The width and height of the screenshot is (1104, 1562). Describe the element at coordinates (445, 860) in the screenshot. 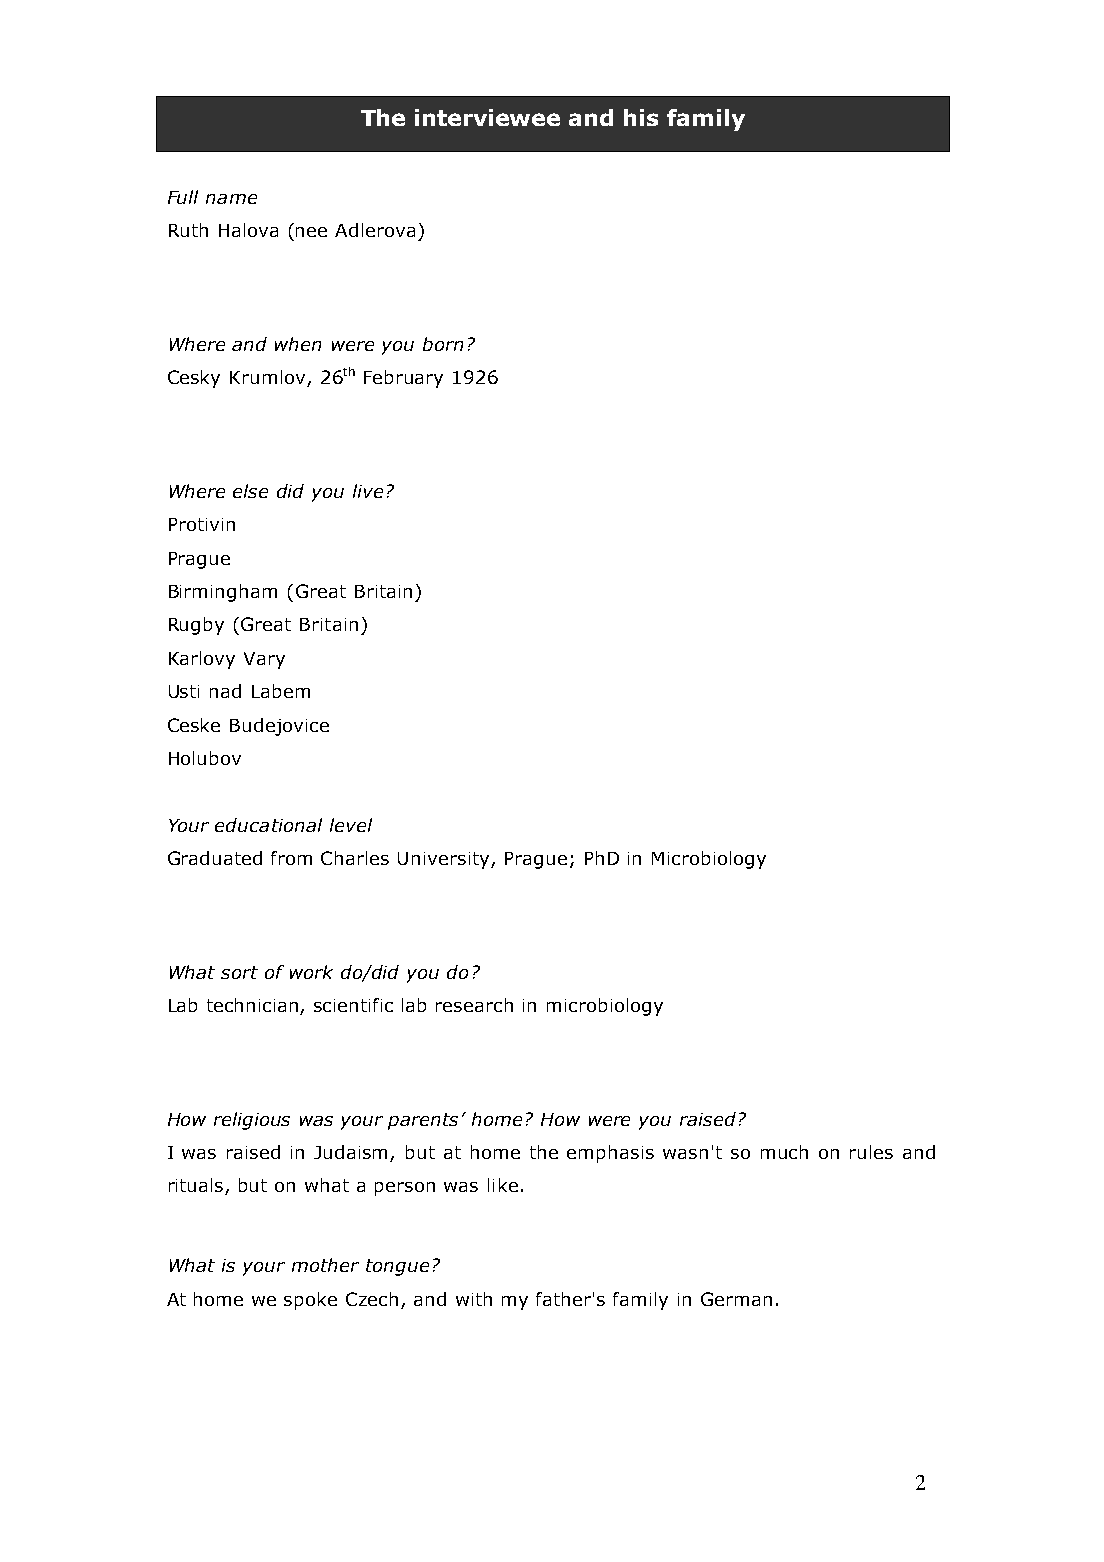

I see `University` at that location.
